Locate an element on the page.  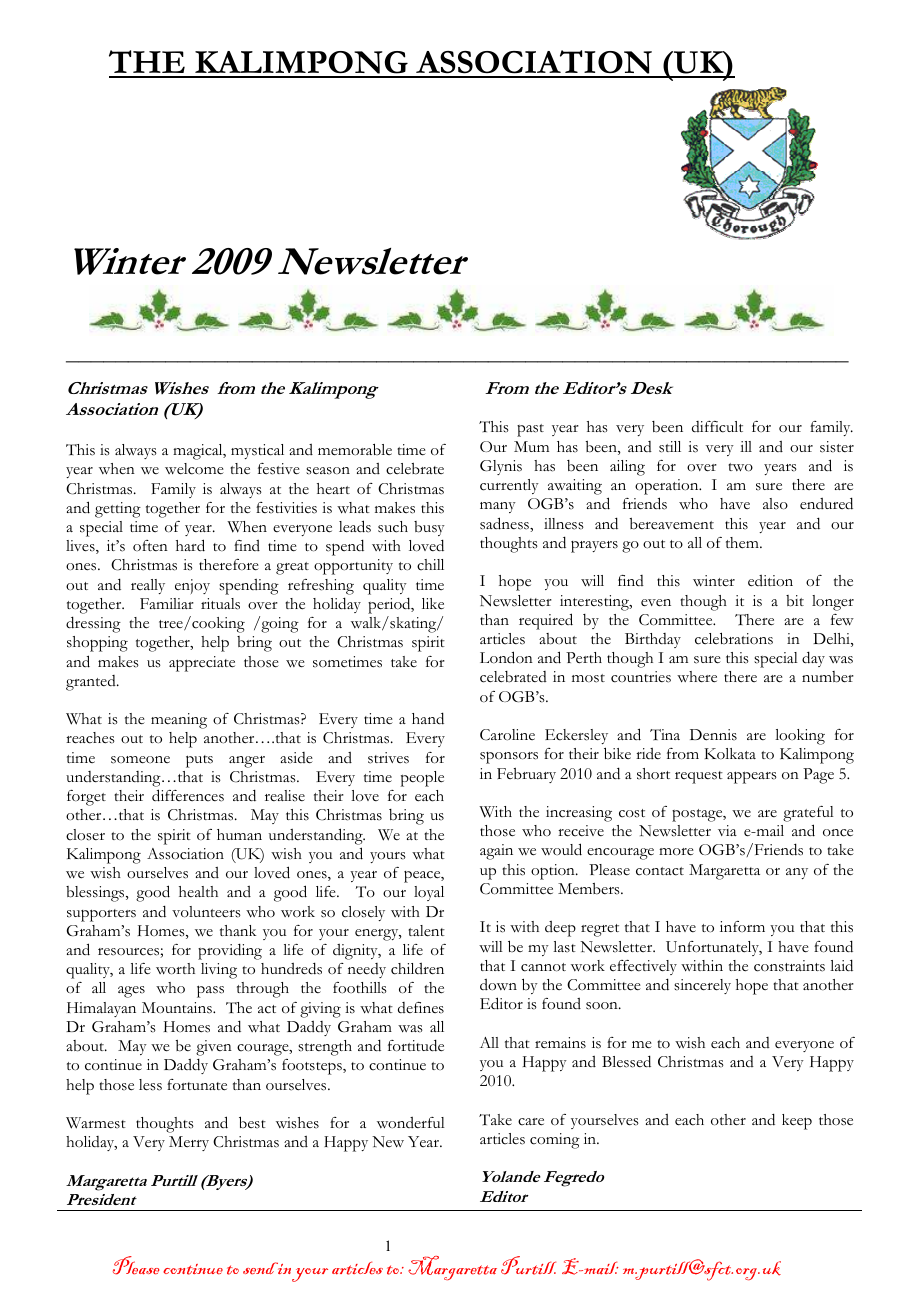
like is located at coordinates (433, 604).
